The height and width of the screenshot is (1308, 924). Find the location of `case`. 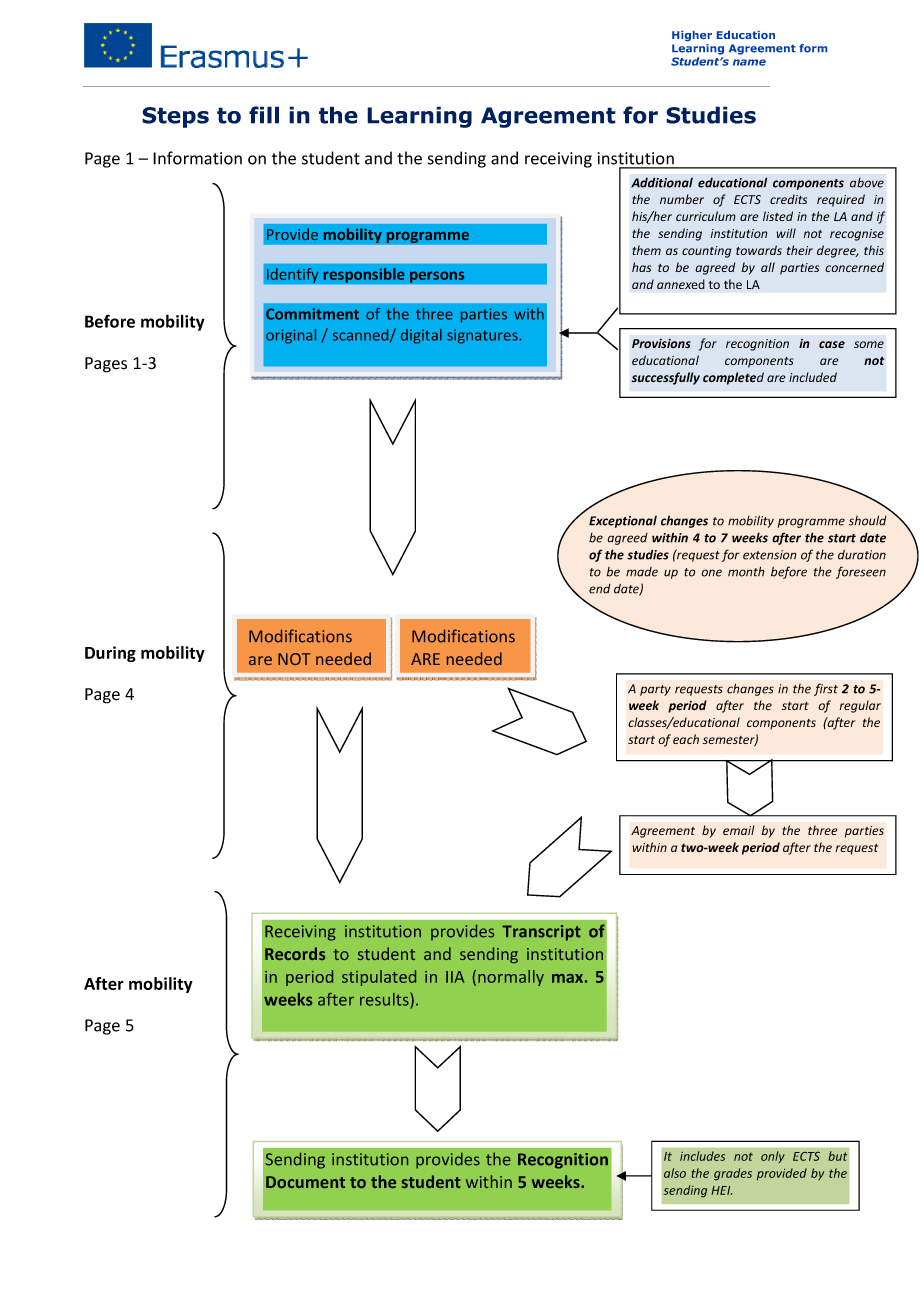

case is located at coordinates (832, 344).
